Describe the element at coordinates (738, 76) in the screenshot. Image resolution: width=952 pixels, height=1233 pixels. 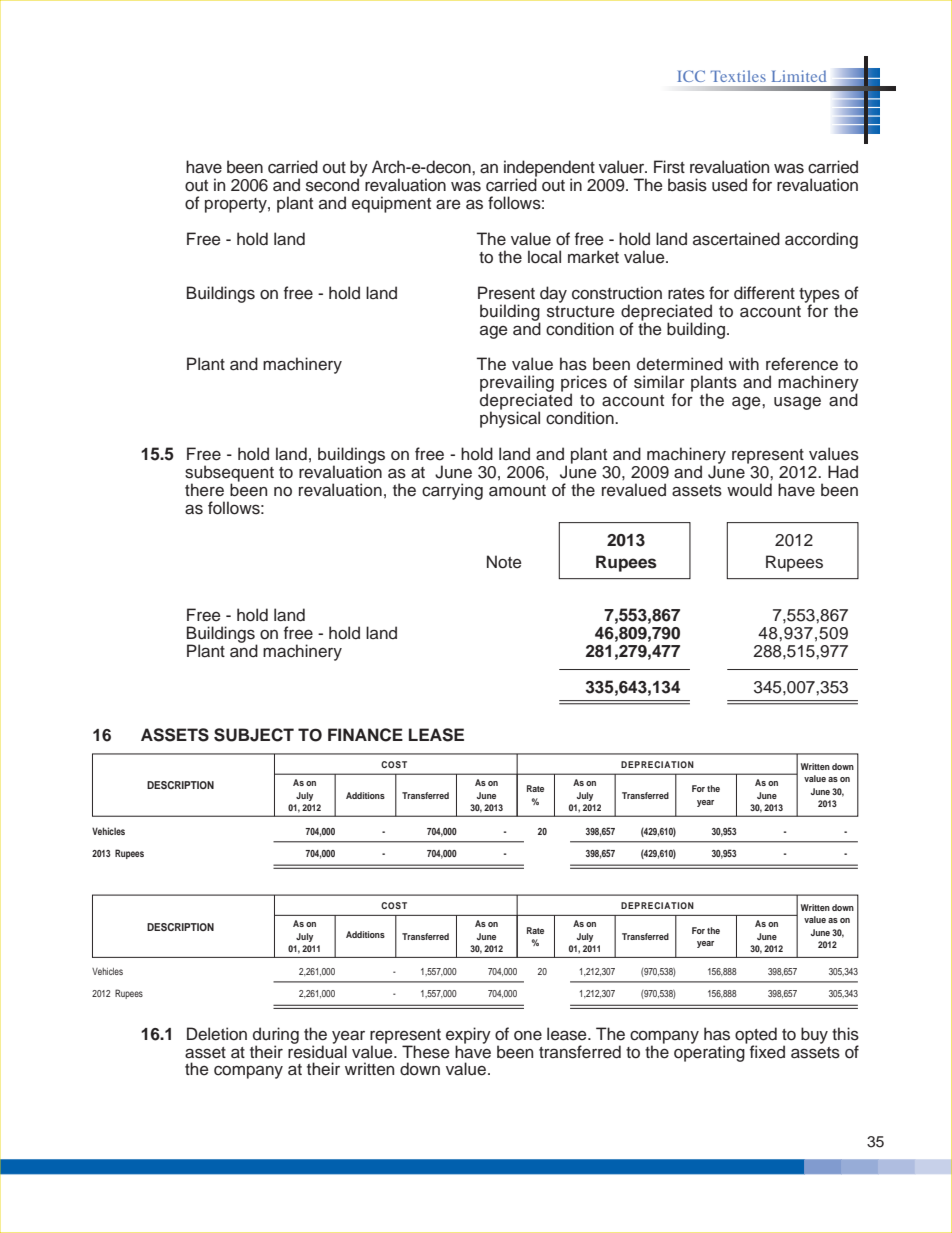
I see `Textiles` at that location.
